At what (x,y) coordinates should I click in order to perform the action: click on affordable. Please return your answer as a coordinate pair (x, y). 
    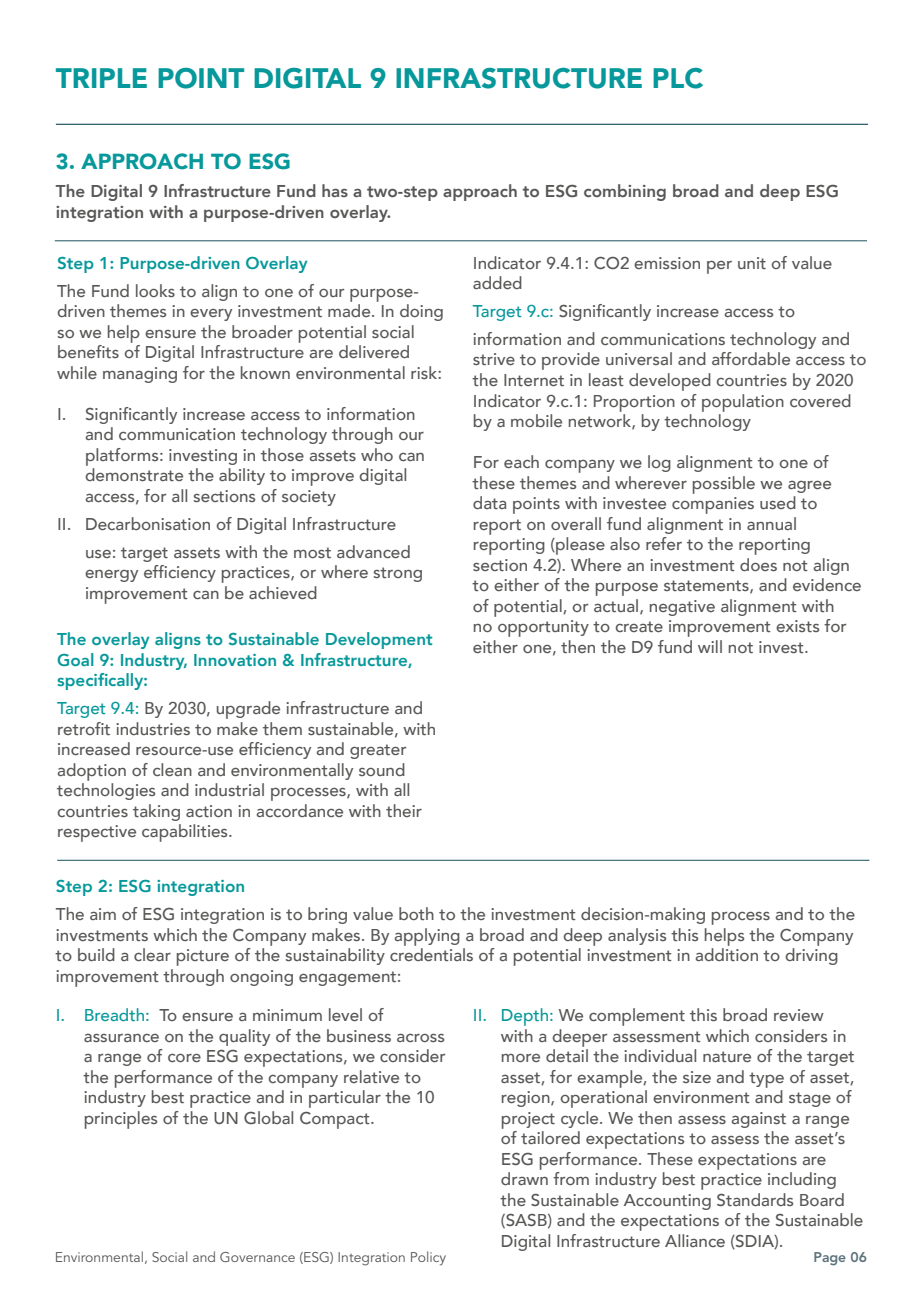
    Looking at the image, I should click on (751, 358).
